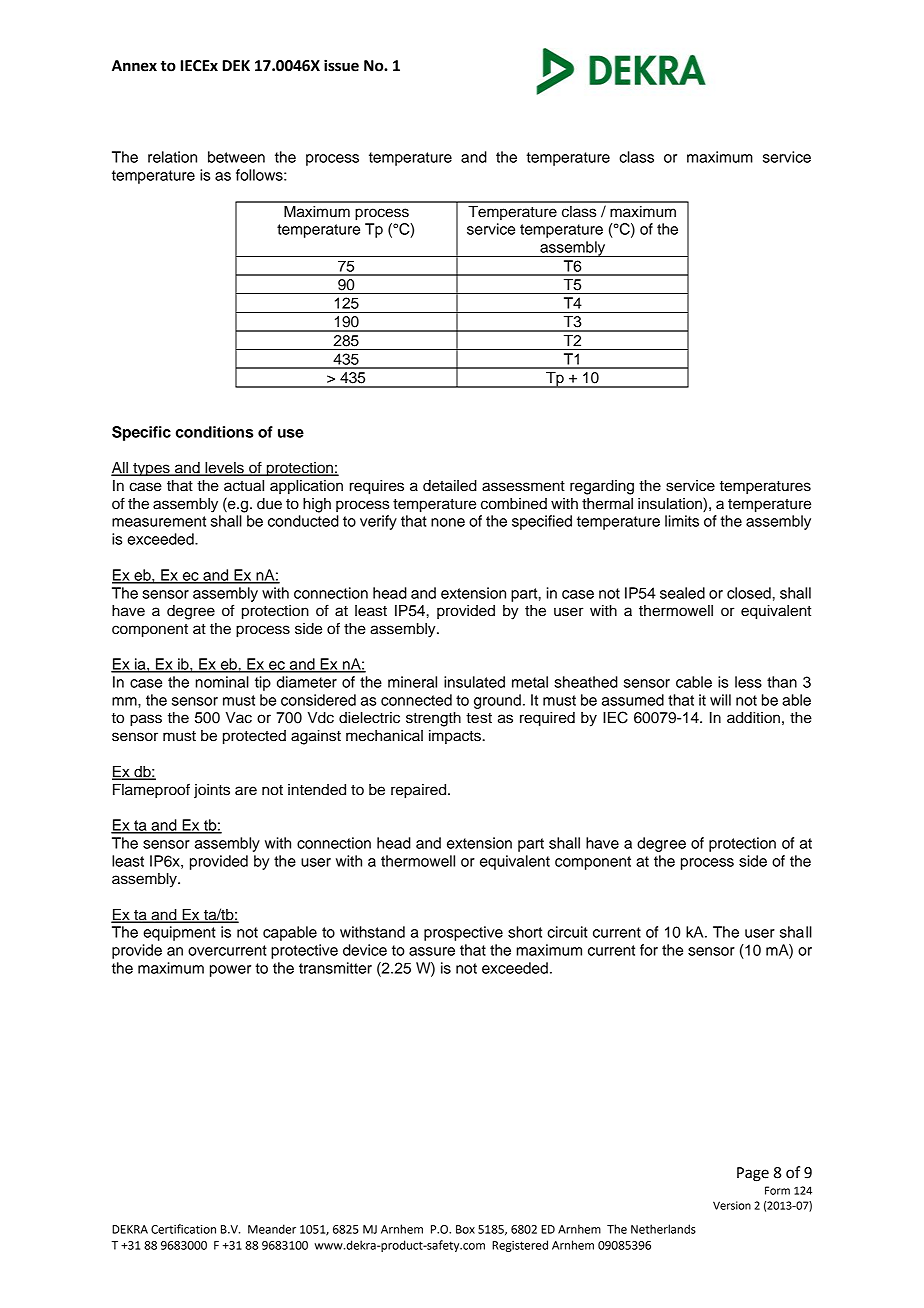  I want to click on levels, so click(224, 469).
